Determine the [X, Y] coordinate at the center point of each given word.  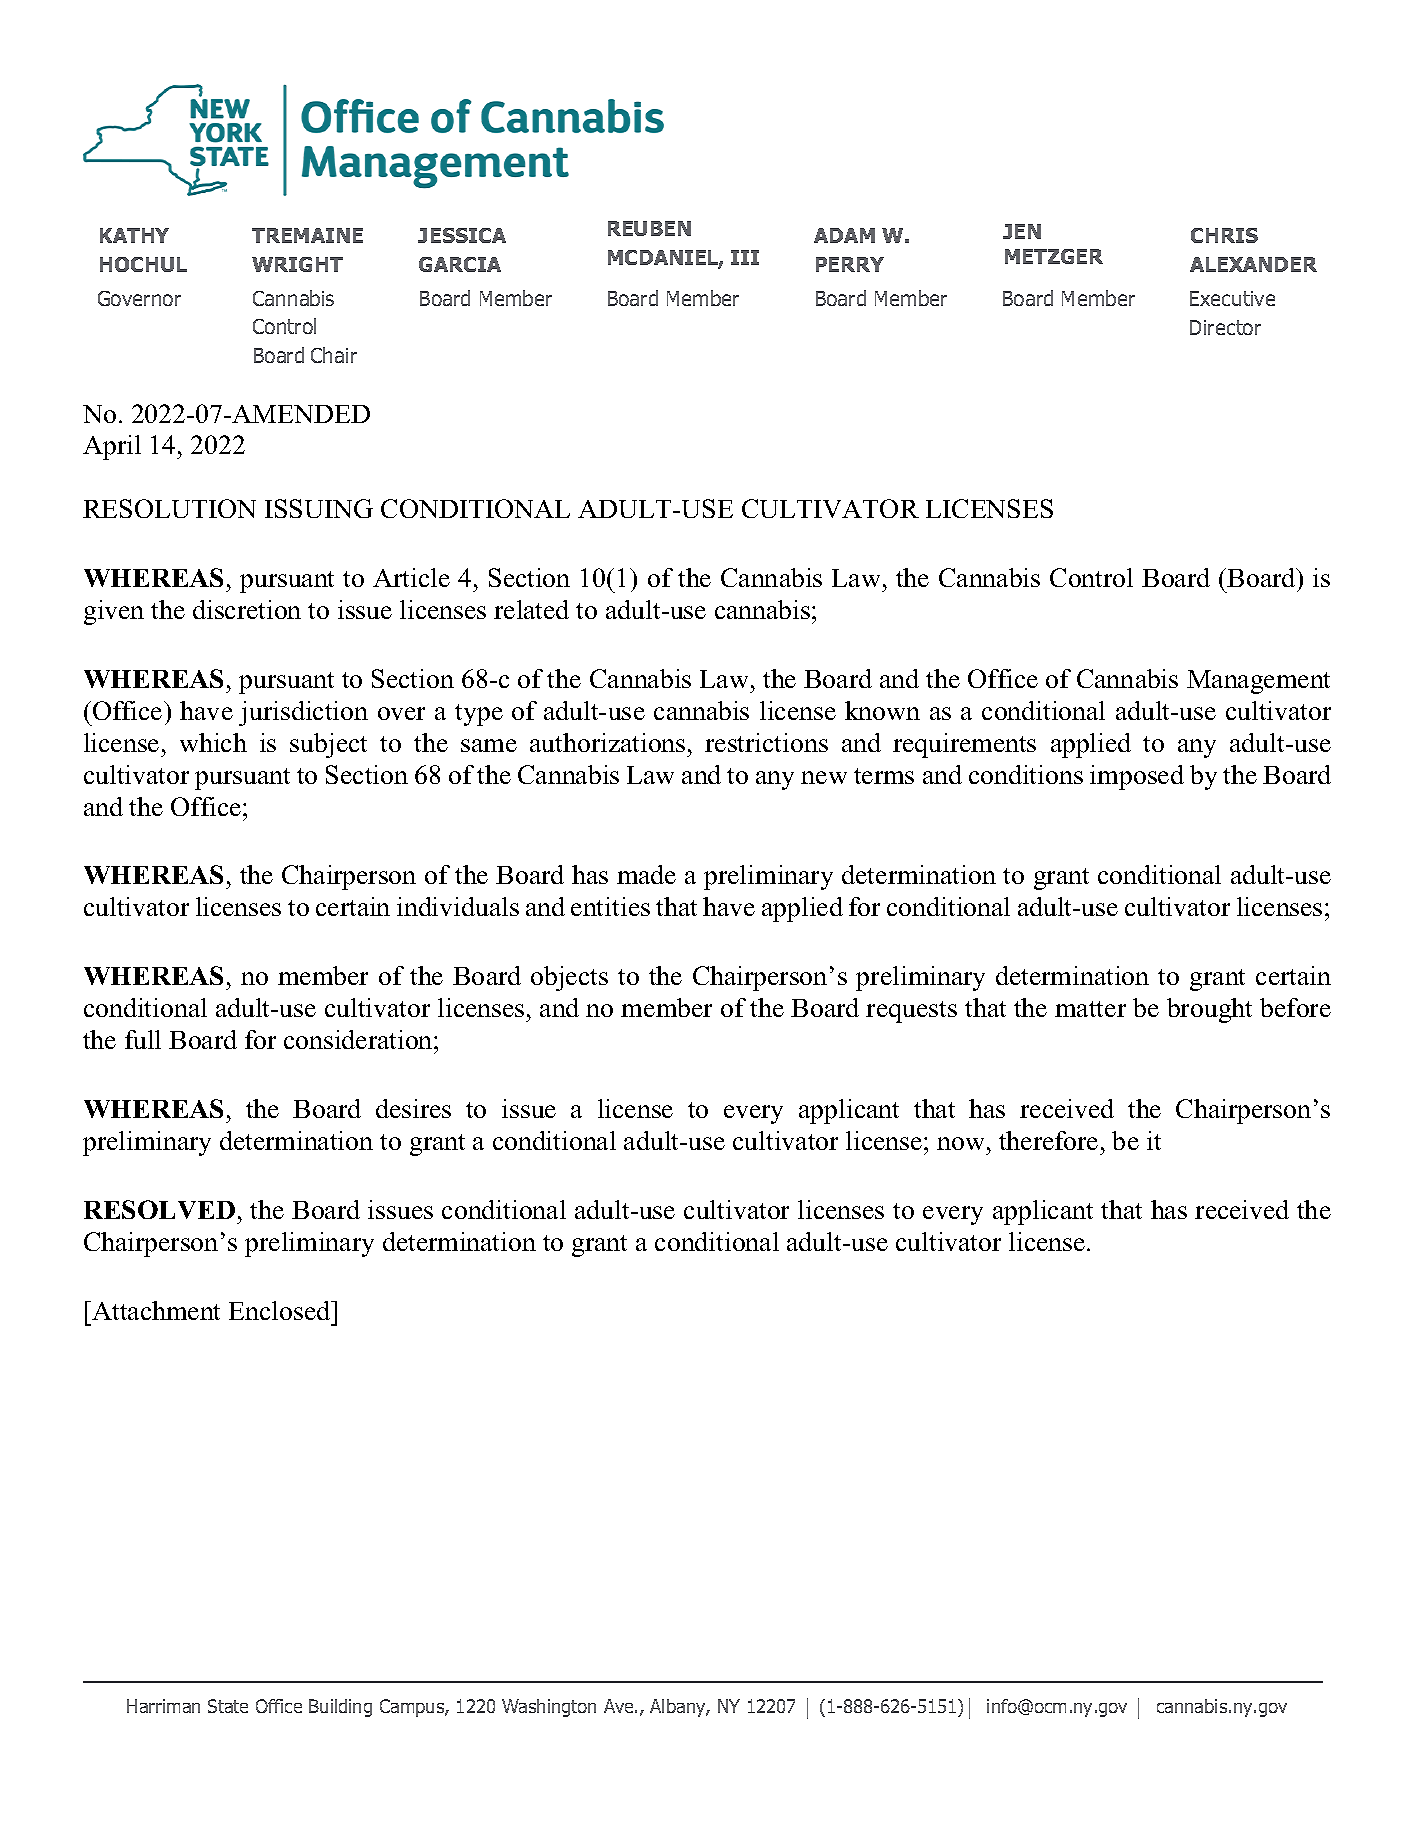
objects [569, 978]
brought [1209, 1010]
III [745, 257]
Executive [1232, 298]
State [228, 1706]
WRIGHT [297, 264]
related [531, 609]
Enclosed [281, 1310]
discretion [247, 609]
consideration [359, 1039]
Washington [549, 1708]
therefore [1048, 1140]
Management [1258, 682]
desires [413, 1108]
